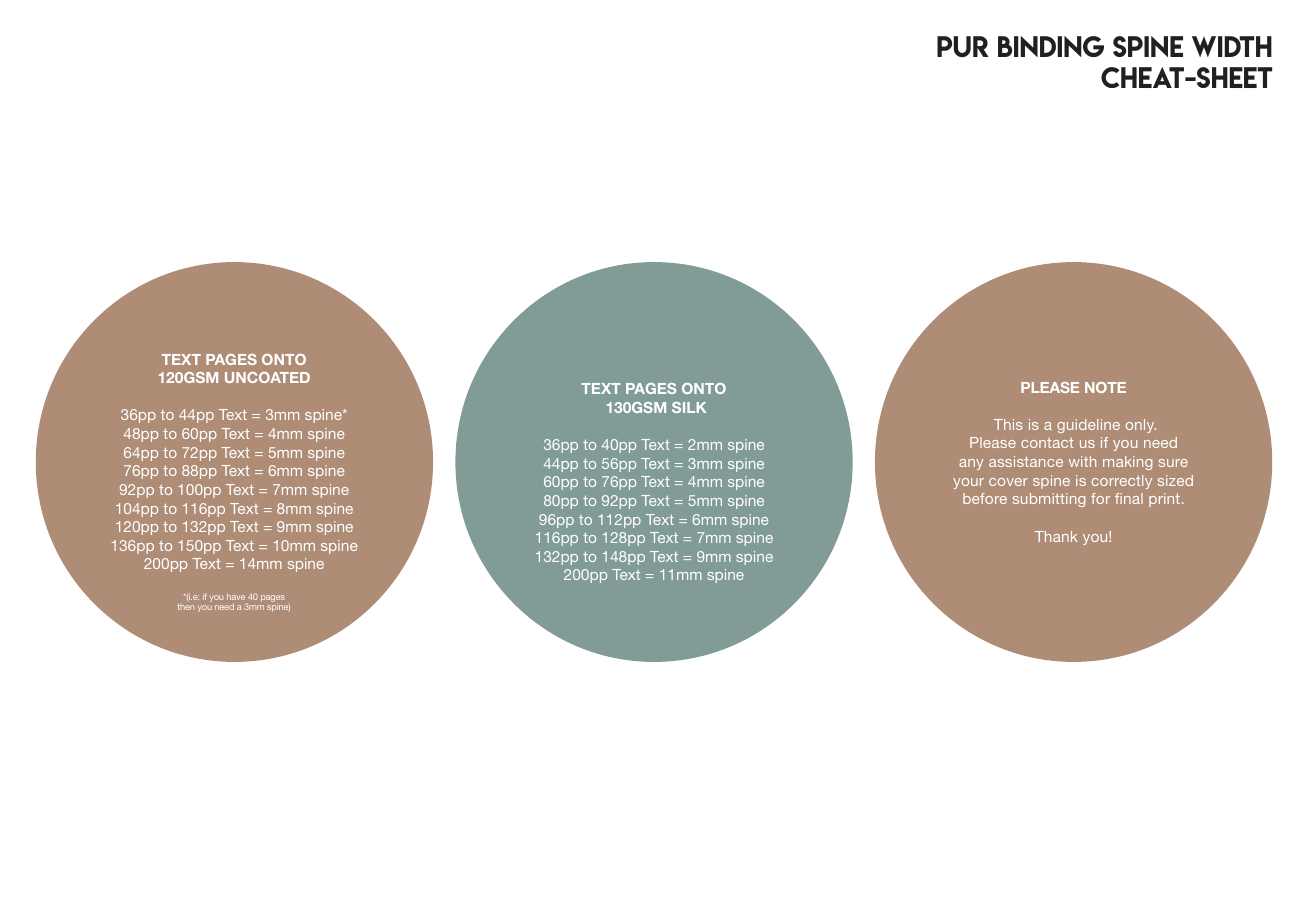  What do you see at coordinates (267, 377) in the document?
I see `UNCOATED` at bounding box center [267, 377].
